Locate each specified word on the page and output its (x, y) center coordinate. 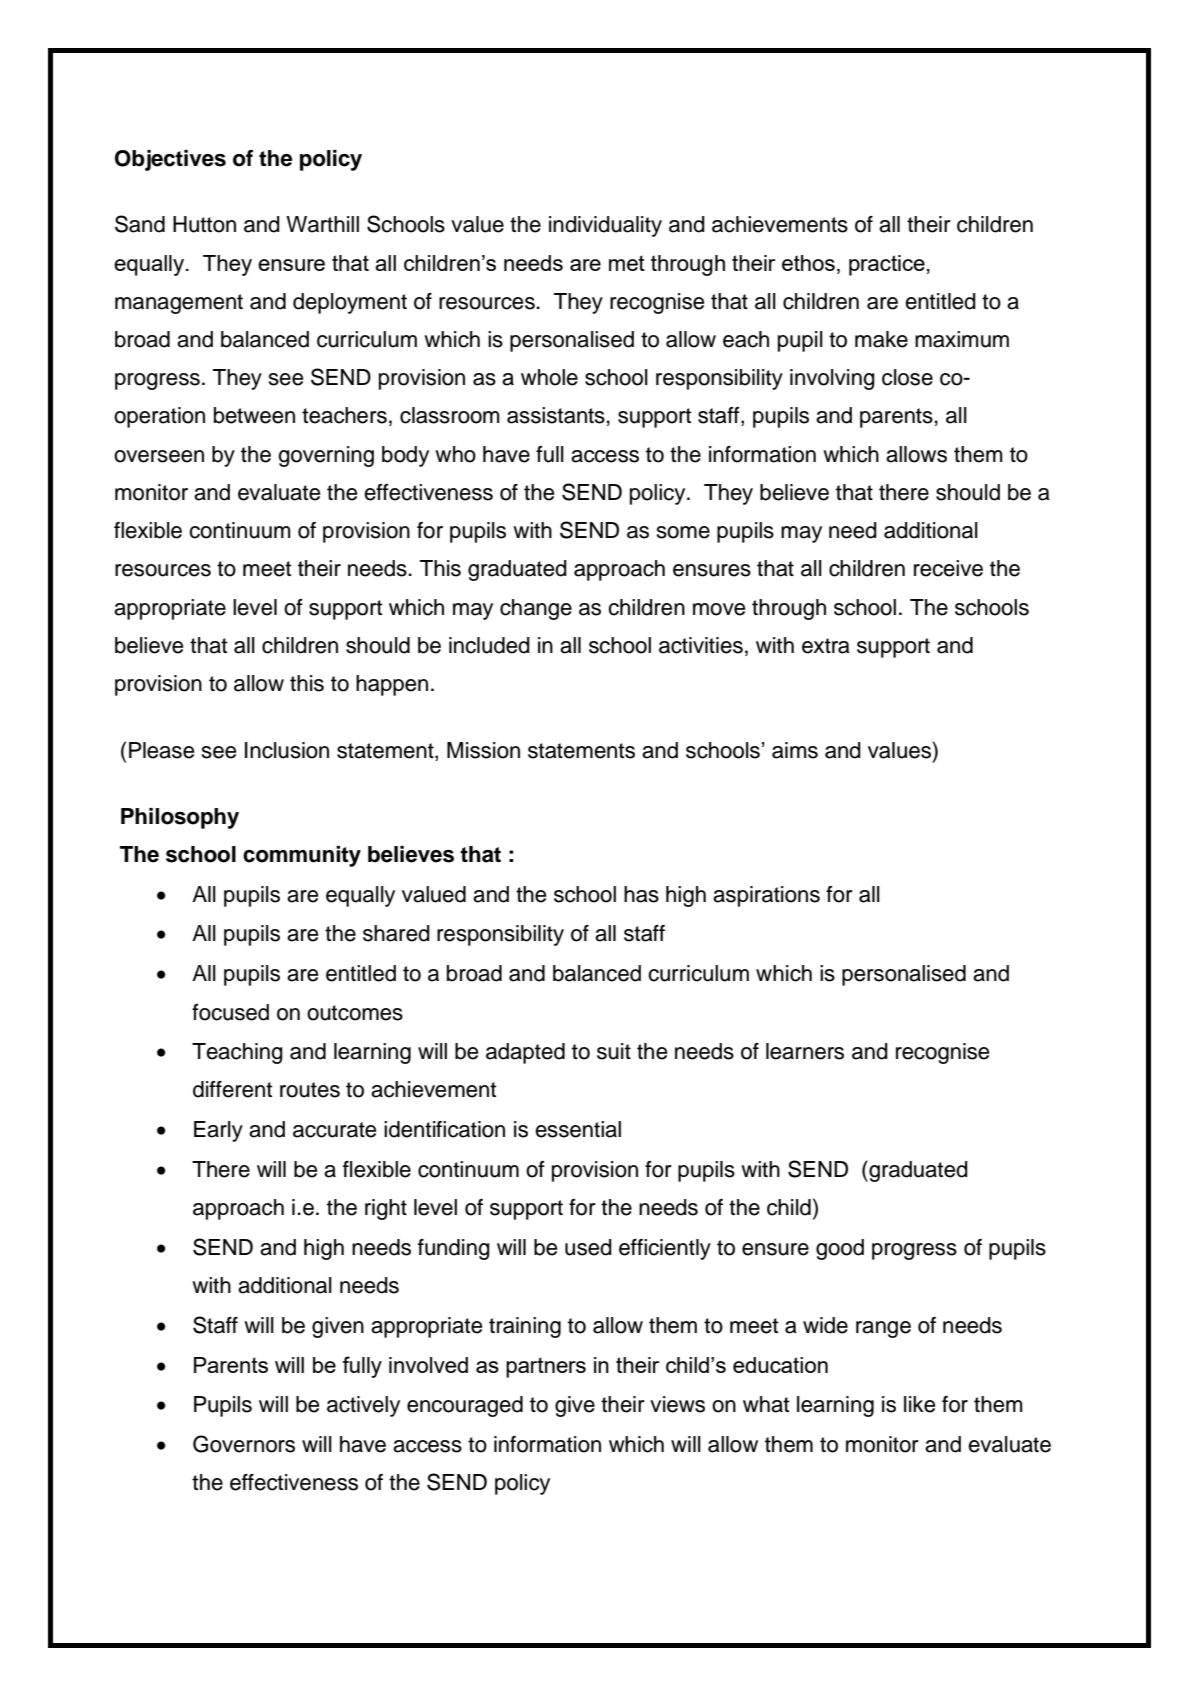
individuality (605, 226)
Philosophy (180, 818)
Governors (244, 1444)
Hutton (204, 224)
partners (546, 1367)
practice (887, 265)
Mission (483, 750)
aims (795, 750)
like (919, 1404)
